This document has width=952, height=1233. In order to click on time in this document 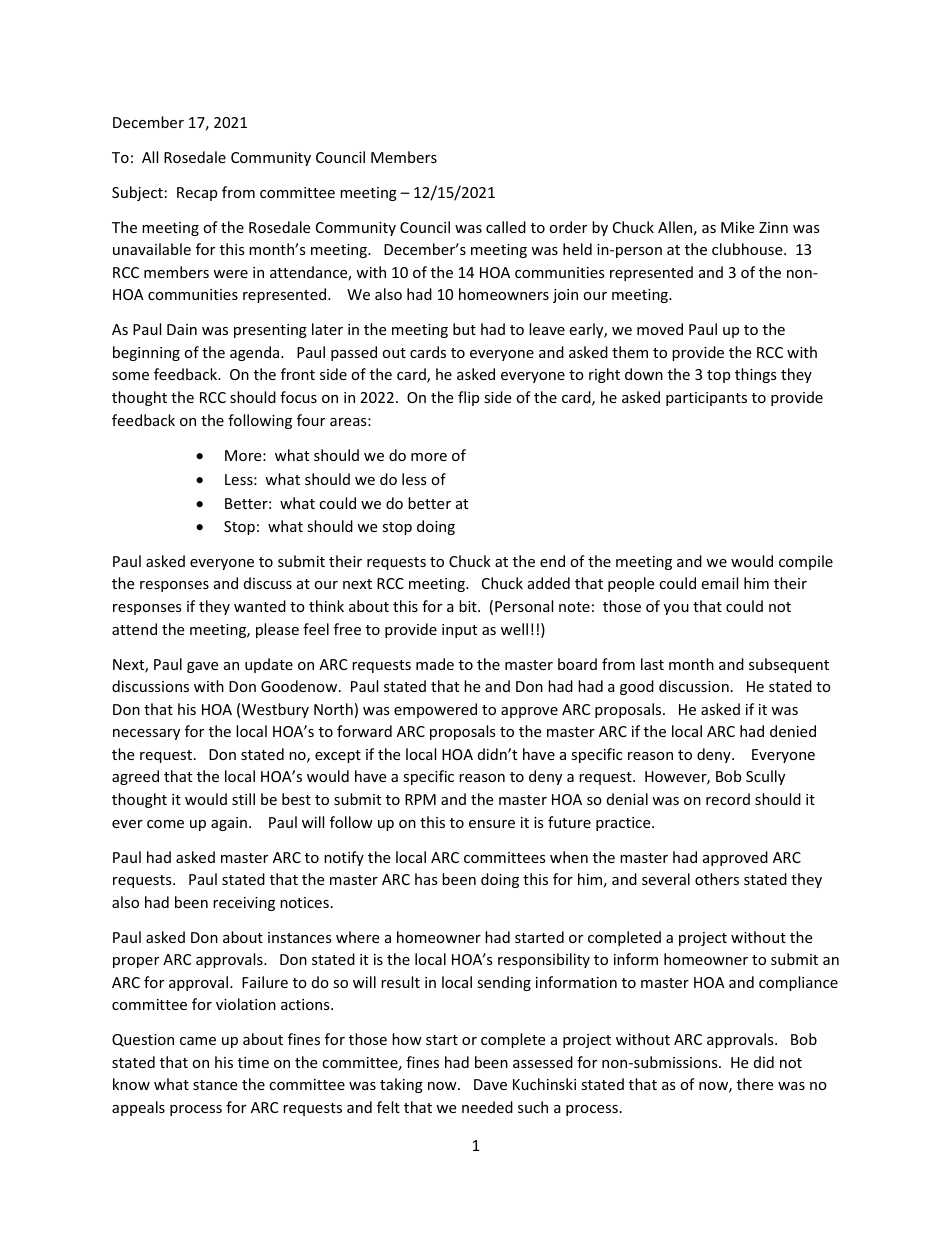, I will do `click(253, 1062)`.
